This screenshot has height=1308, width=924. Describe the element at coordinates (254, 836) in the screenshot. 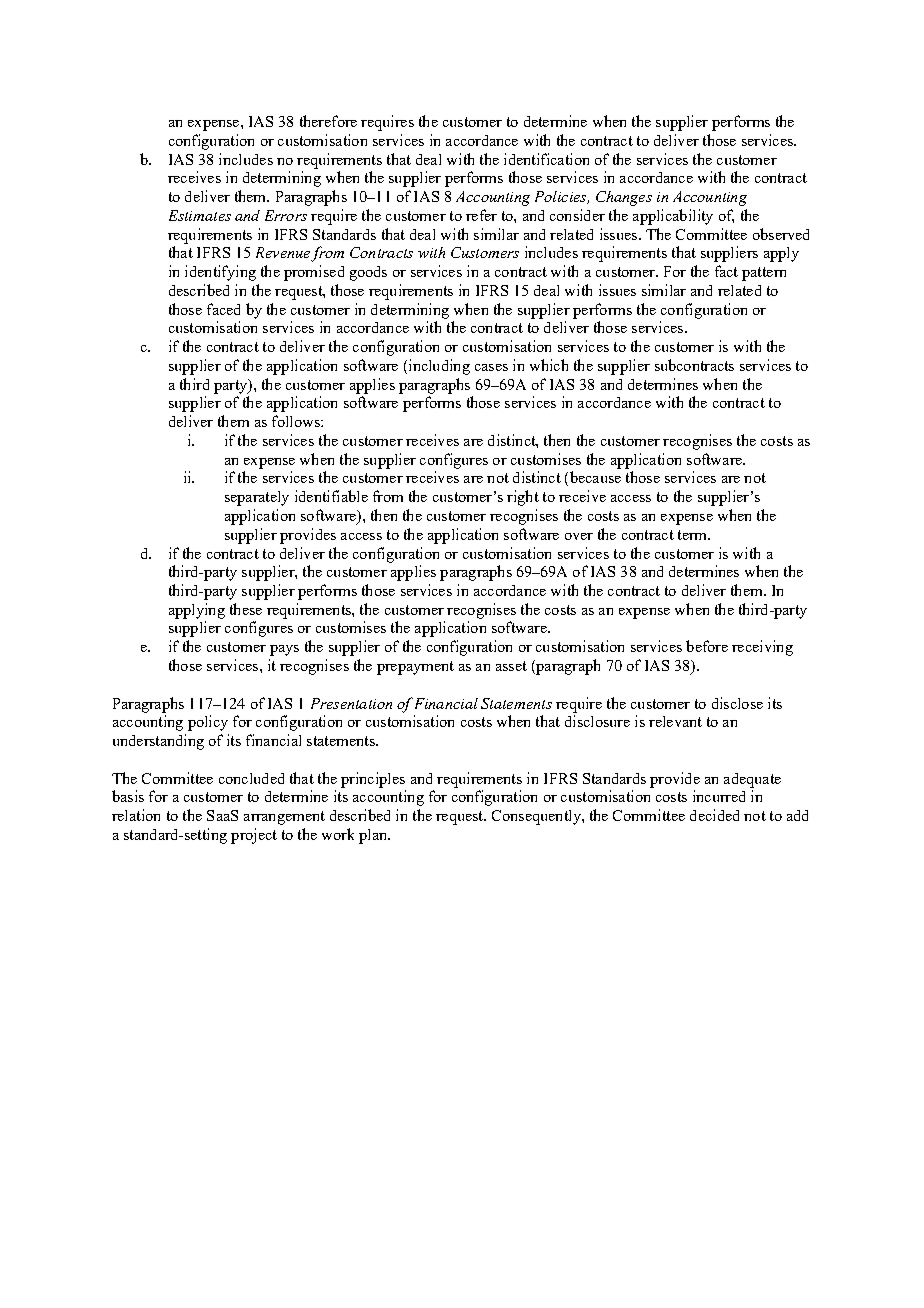

I see `project` at that location.
